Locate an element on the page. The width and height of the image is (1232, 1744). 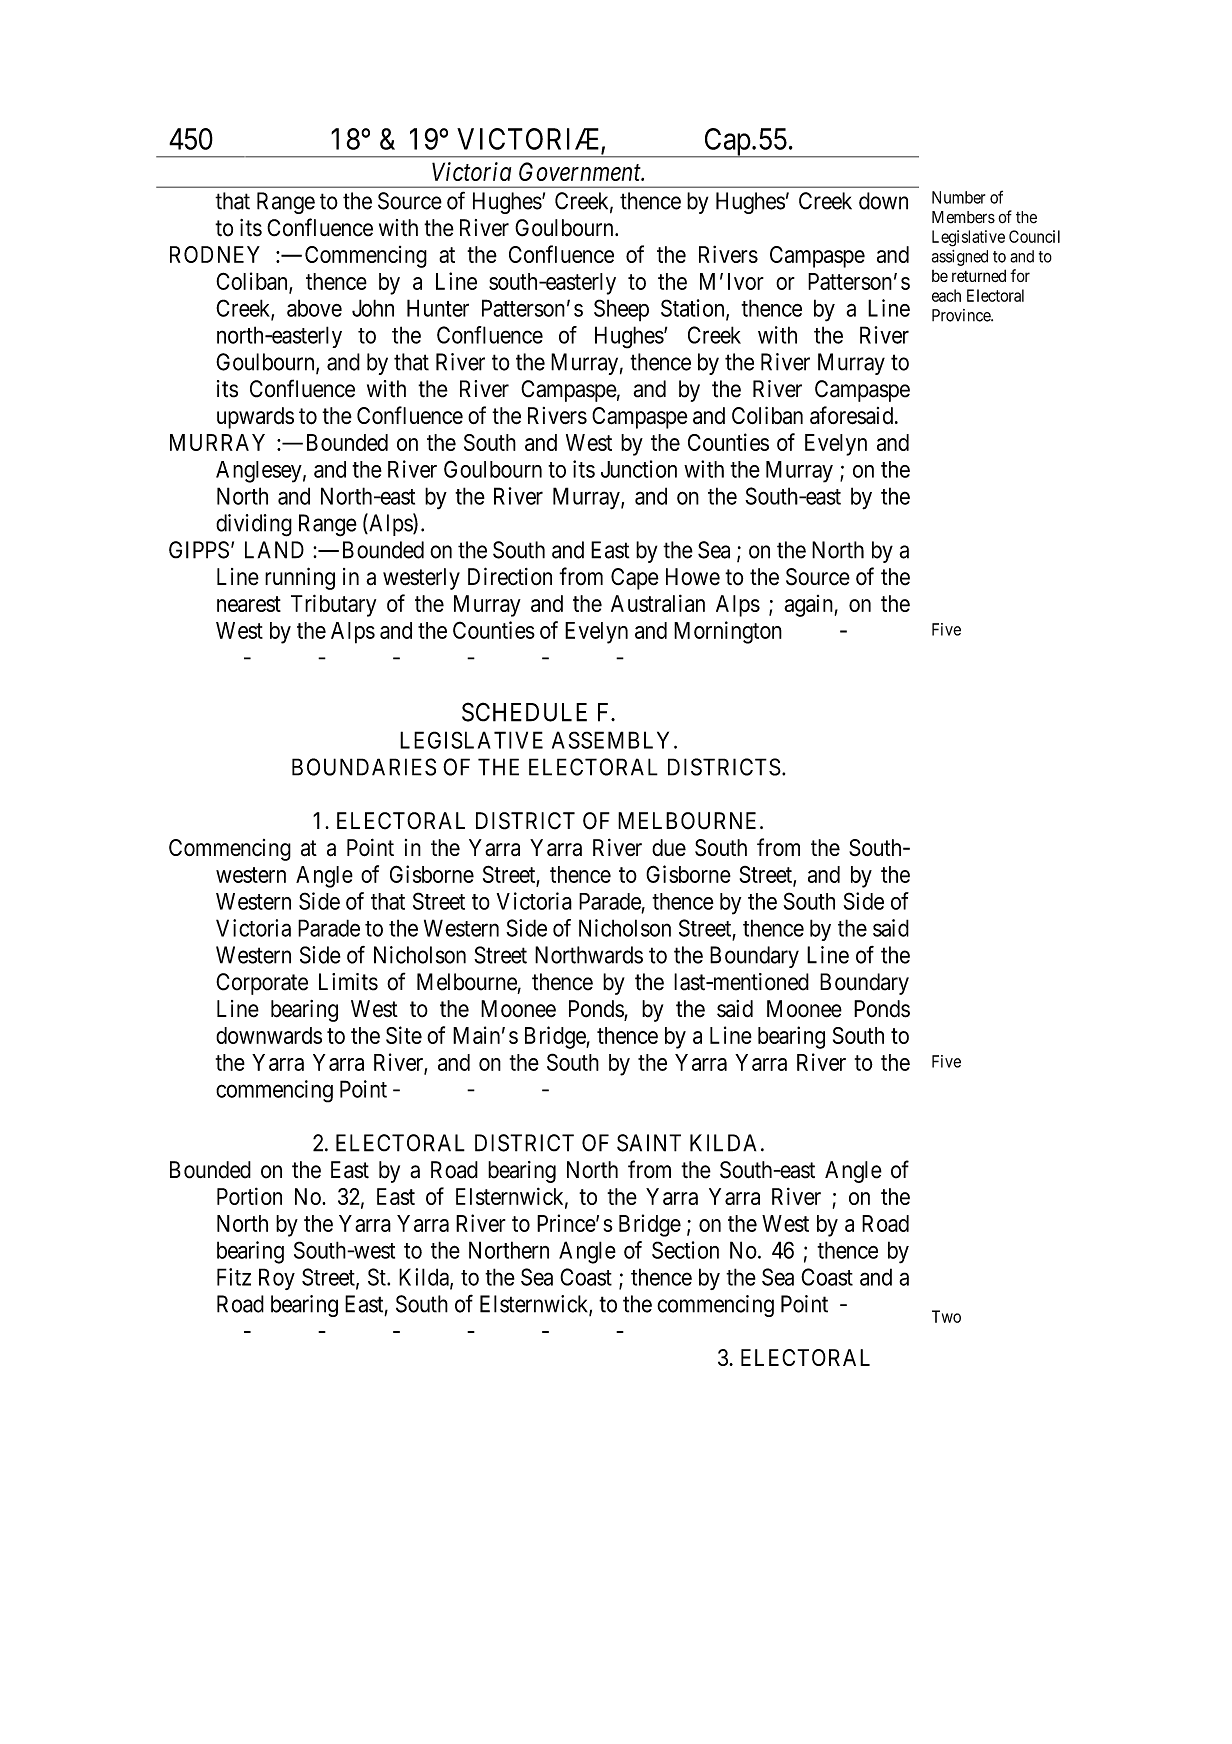
again is located at coordinates (808, 606).
